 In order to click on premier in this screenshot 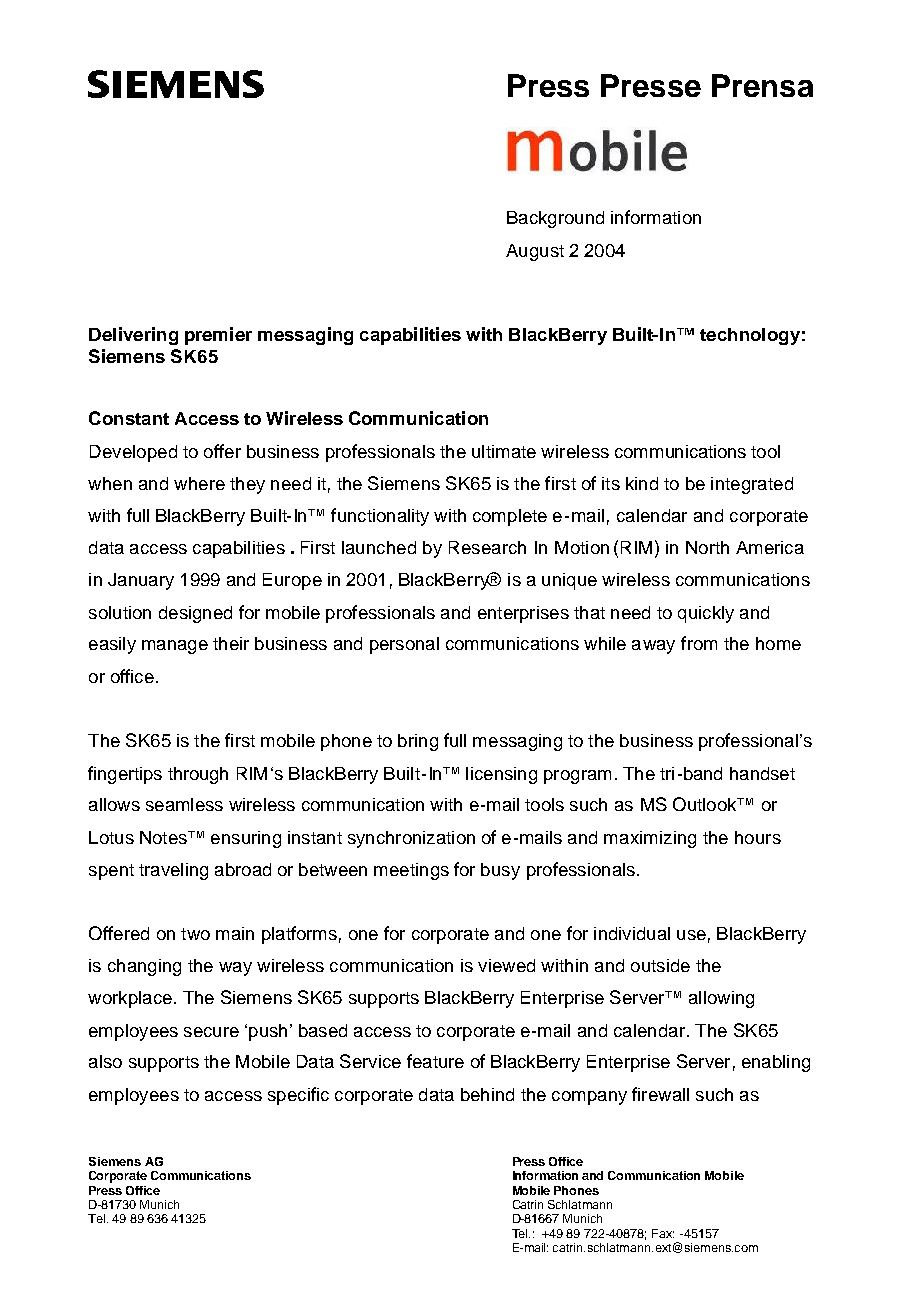, I will do `click(218, 336)`.
